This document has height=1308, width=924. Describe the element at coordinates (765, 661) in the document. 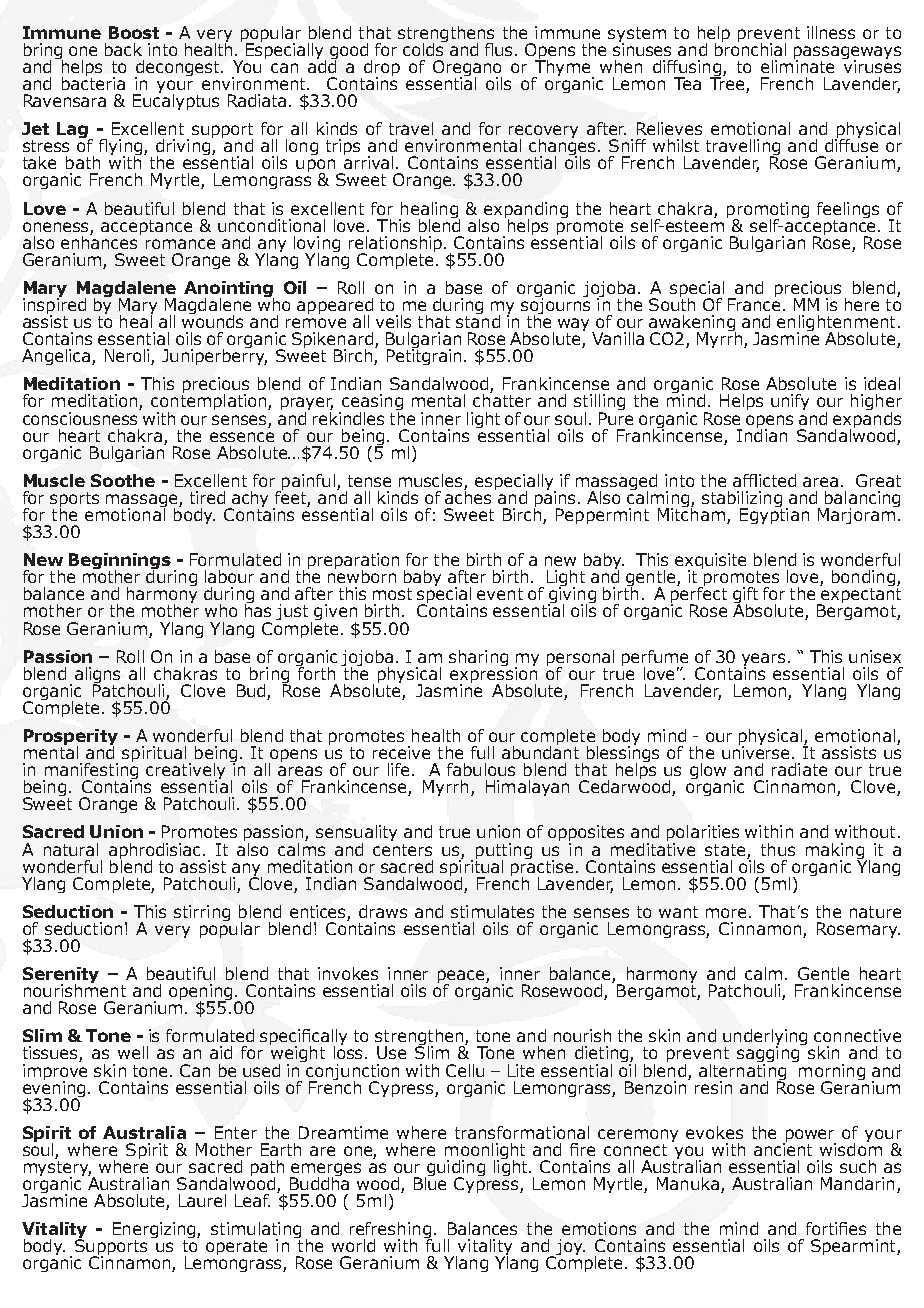

I see `years` at that location.
